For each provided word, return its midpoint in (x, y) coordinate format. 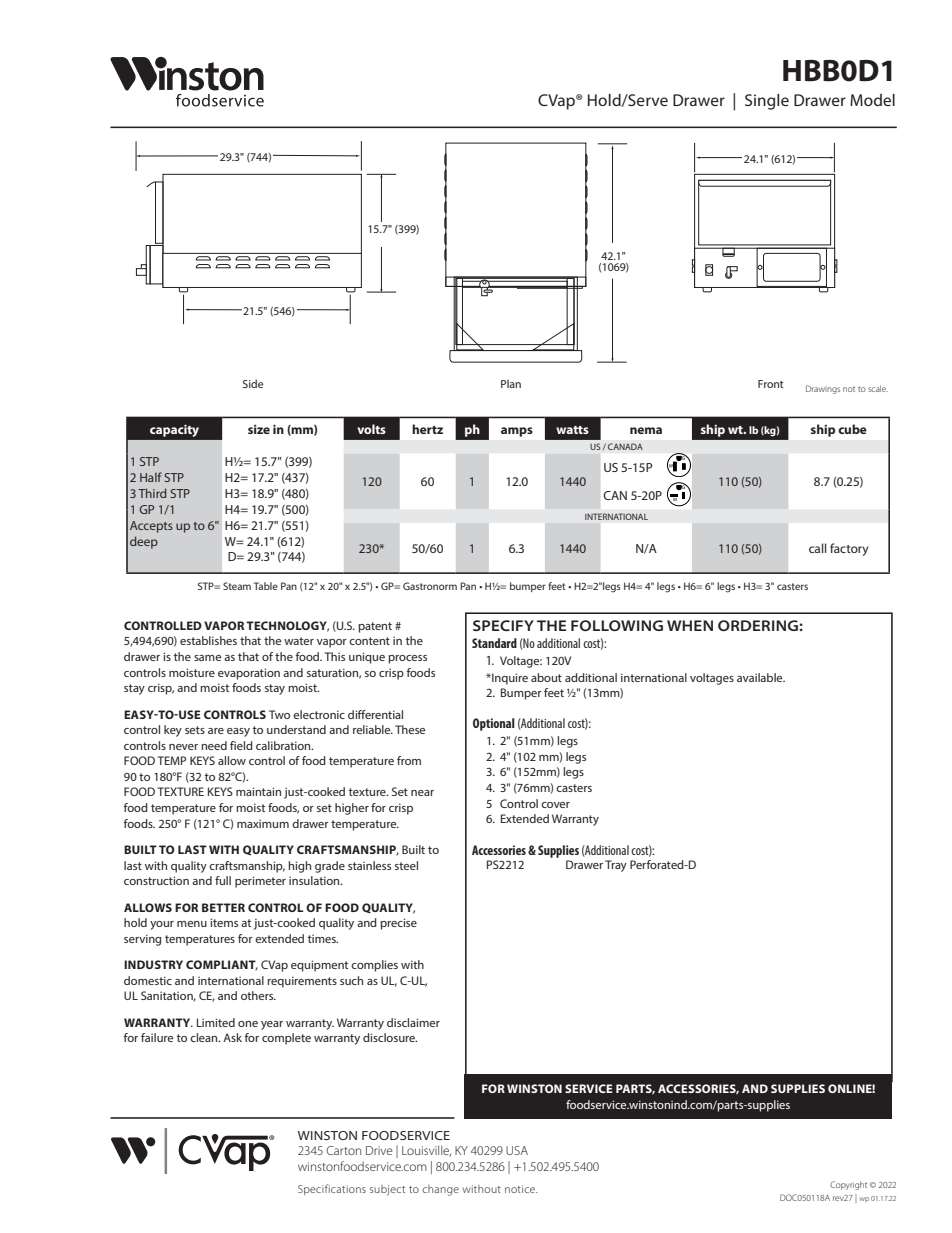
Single (767, 102)
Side (253, 383)
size (259, 429)
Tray (616, 866)
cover (555, 805)
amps (517, 432)
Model (872, 100)
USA (517, 1150)
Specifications (332, 1189)
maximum (263, 823)
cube (852, 429)
